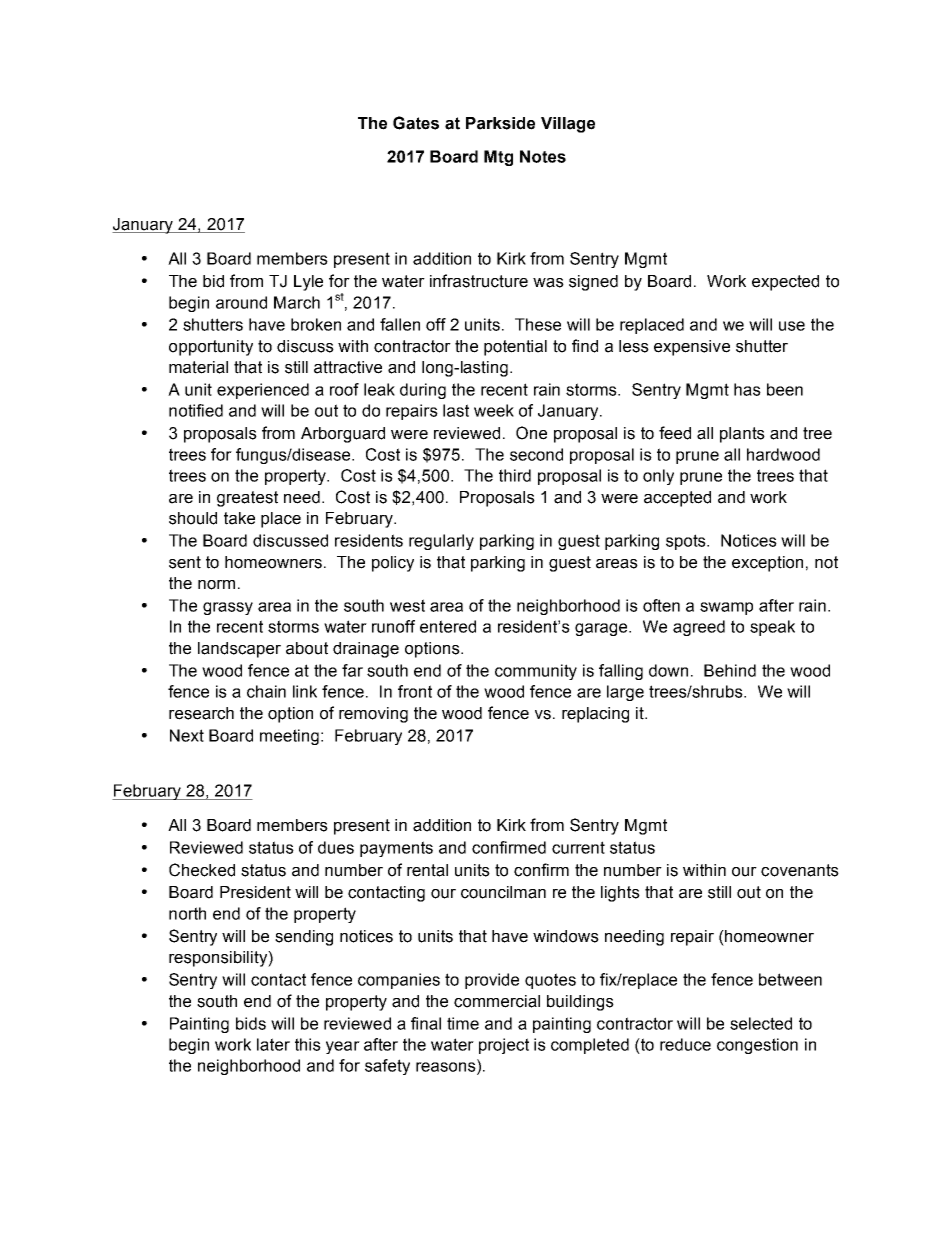 The height and width of the screenshot is (1233, 952). Describe the element at coordinates (448, 626) in the screenshot. I see `entered` at that location.
